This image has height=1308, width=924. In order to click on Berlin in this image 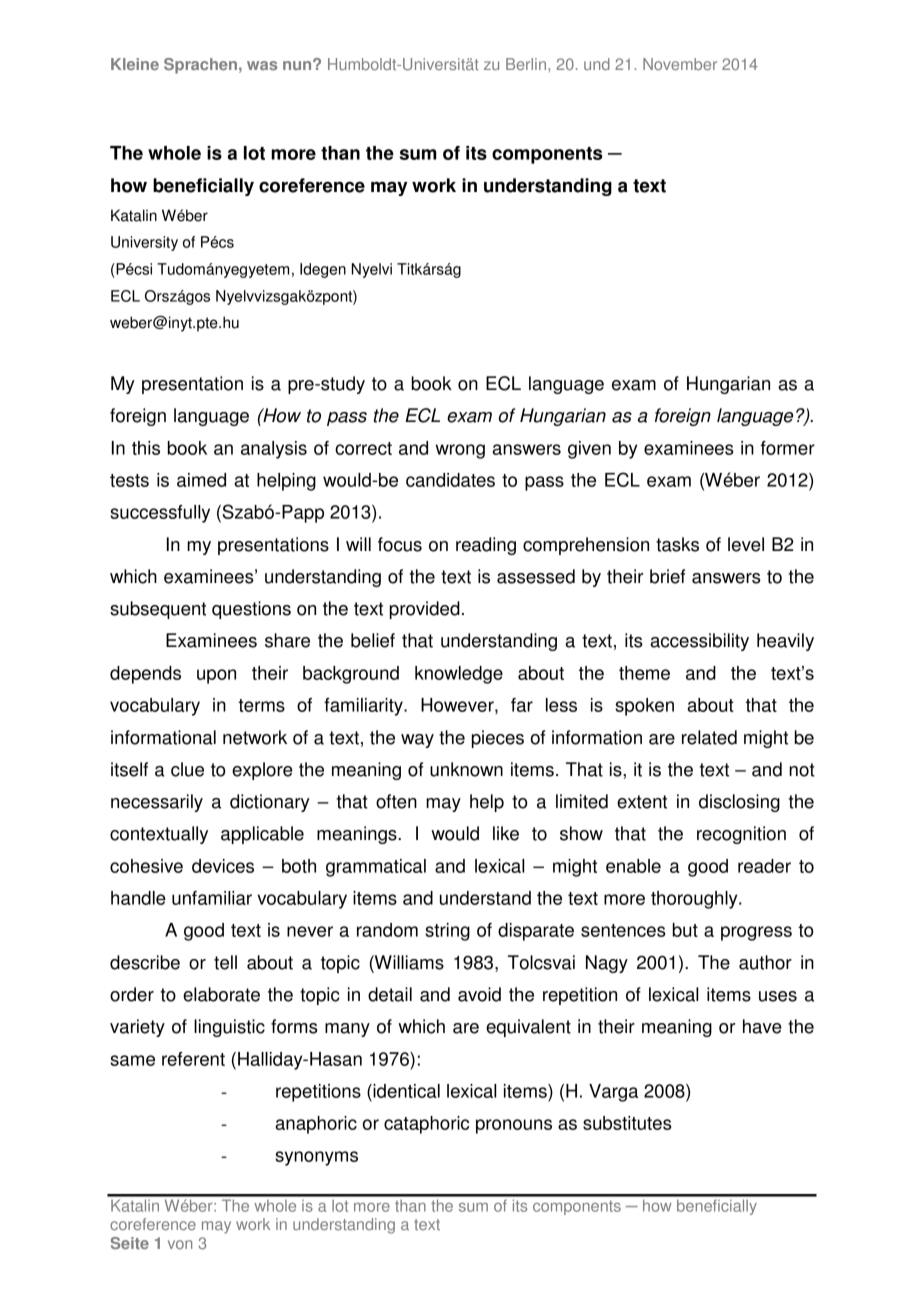, I will do `click(526, 64)`.
